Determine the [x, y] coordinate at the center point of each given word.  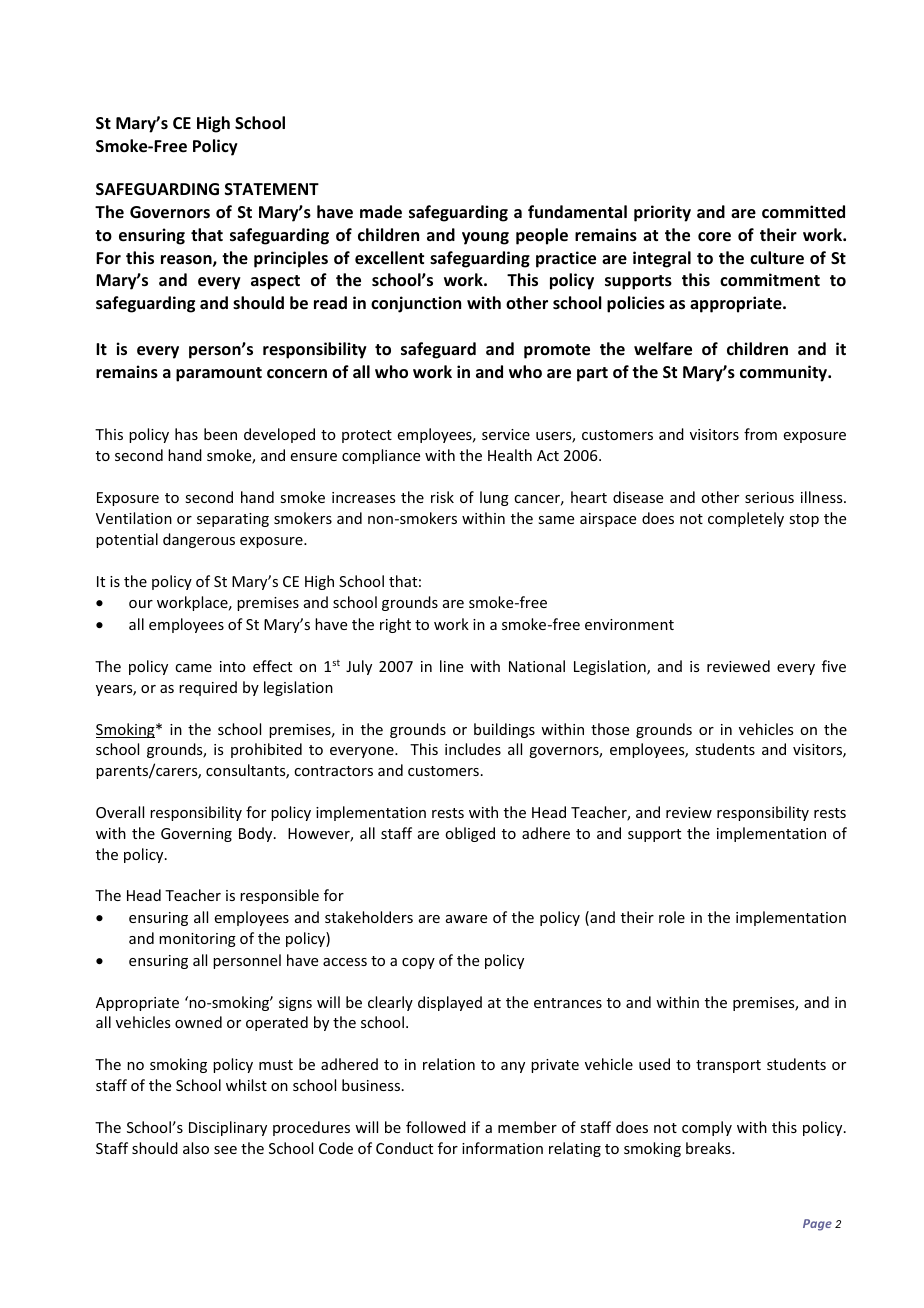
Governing [196, 835]
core [714, 237]
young [485, 238]
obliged [470, 834]
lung [494, 498]
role [672, 917]
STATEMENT [272, 189]
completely [746, 519]
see [225, 1150]
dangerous [199, 540]
